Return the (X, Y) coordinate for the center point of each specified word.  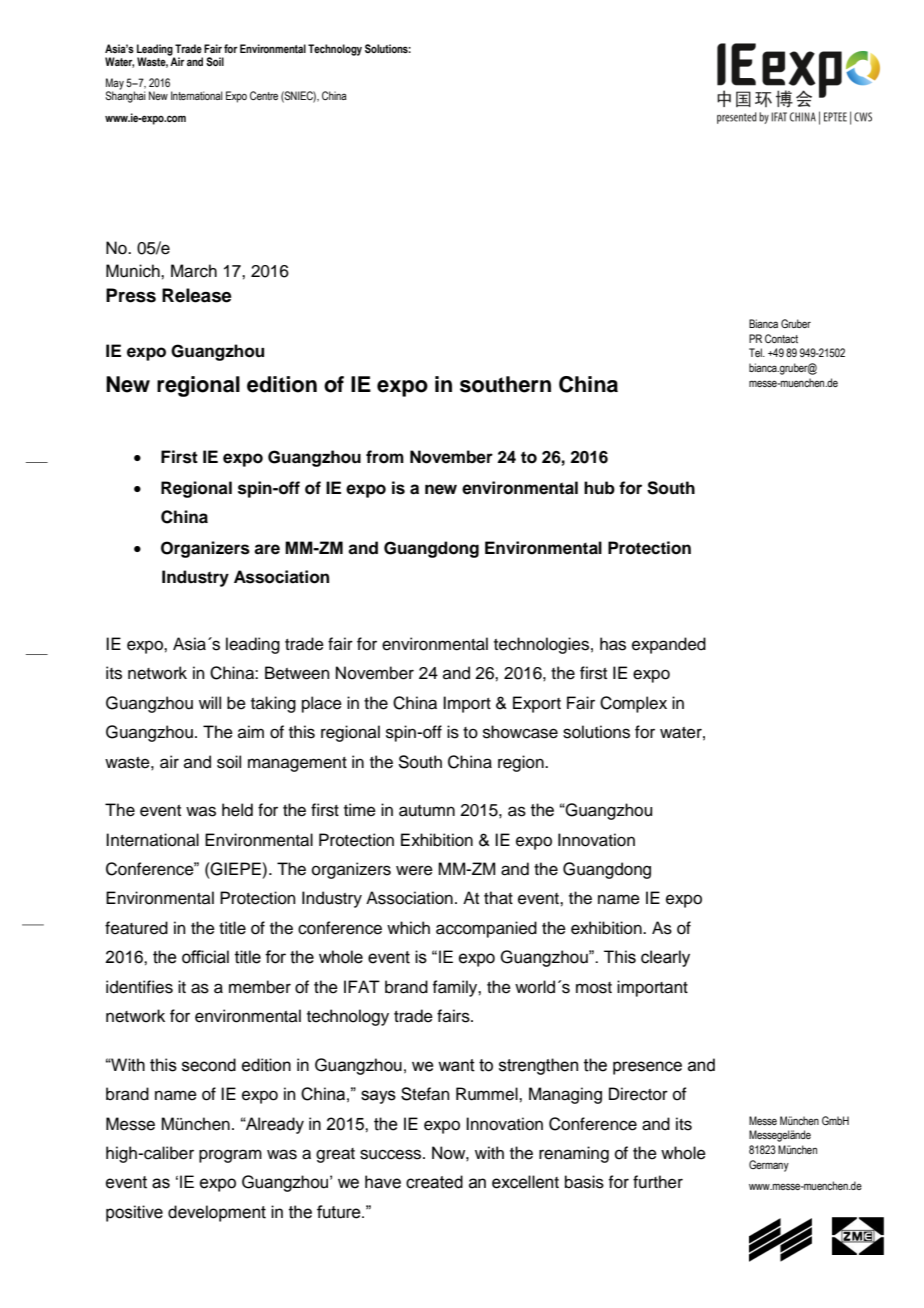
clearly (665, 958)
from (385, 457)
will (210, 702)
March (194, 271)
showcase (520, 732)
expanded (669, 645)
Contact (781, 338)
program (230, 1156)
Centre (264, 95)
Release (197, 295)
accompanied (486, 929)
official (205, 957)
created (434, 1182)
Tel (756, 352)
